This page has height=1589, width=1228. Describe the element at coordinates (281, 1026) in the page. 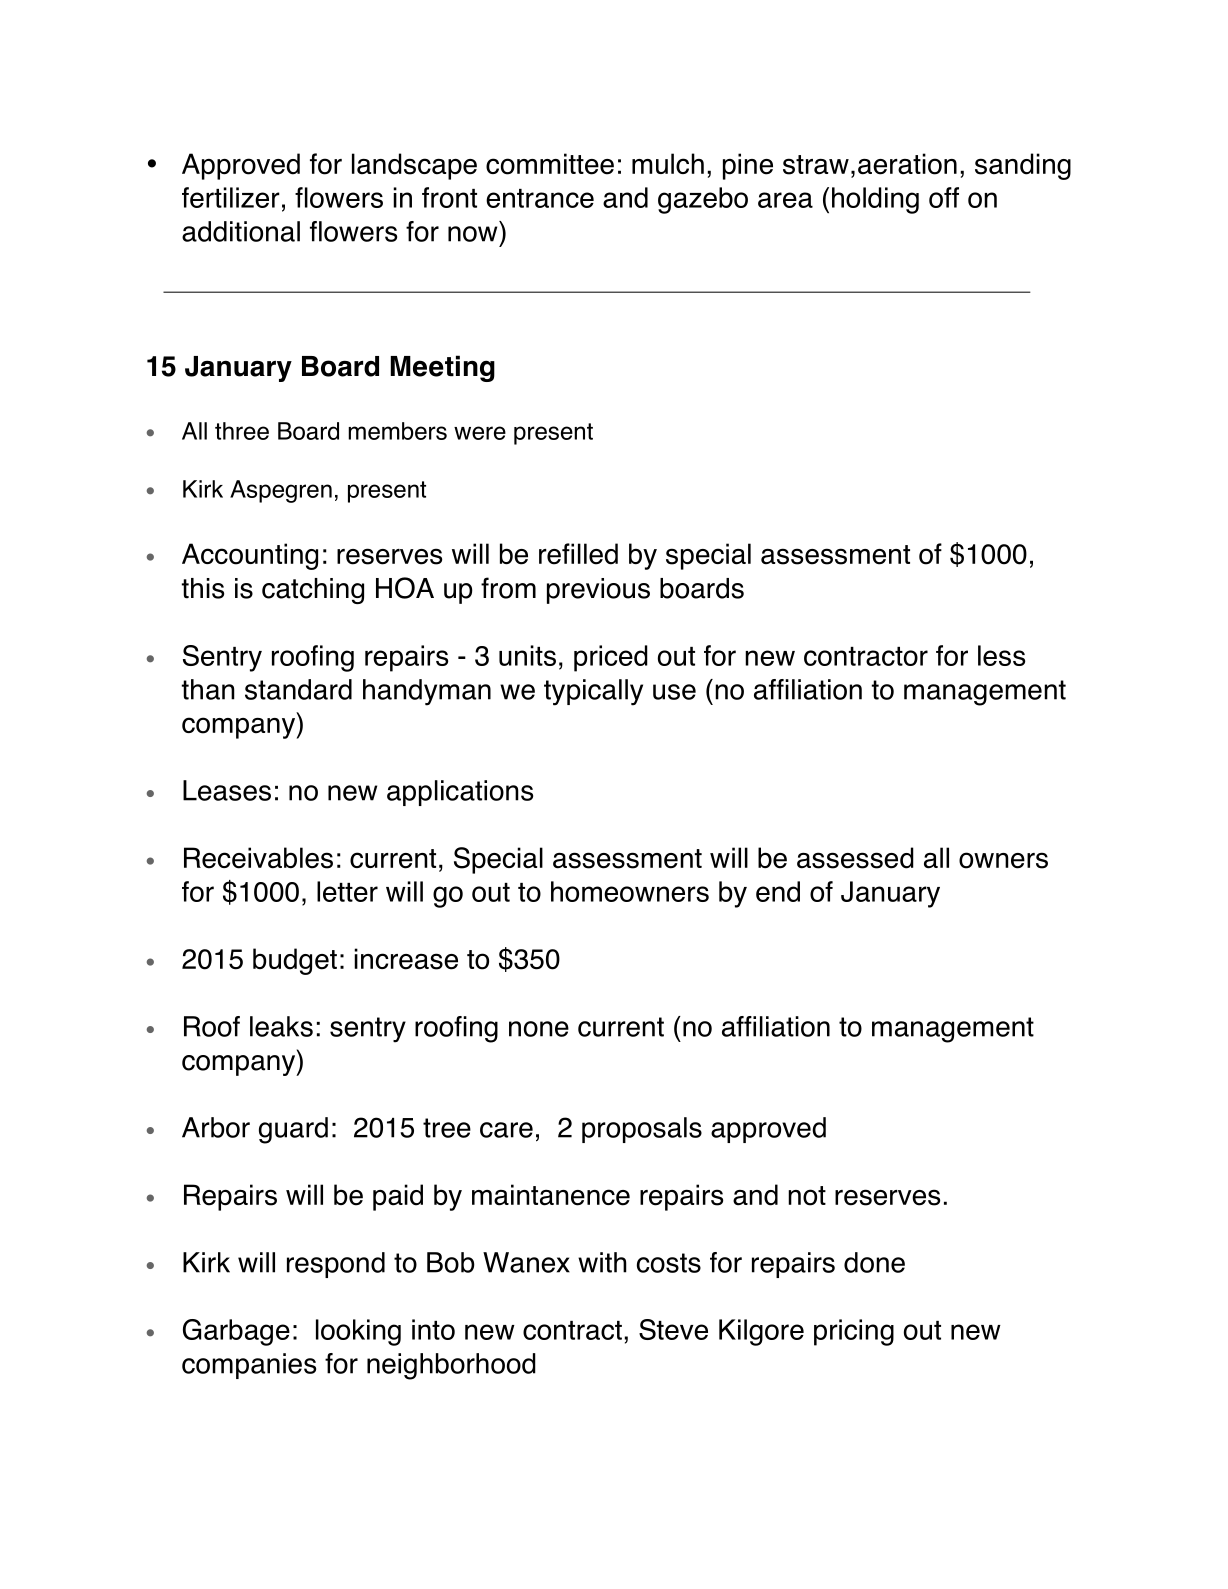

I see `leaks` at that location.
